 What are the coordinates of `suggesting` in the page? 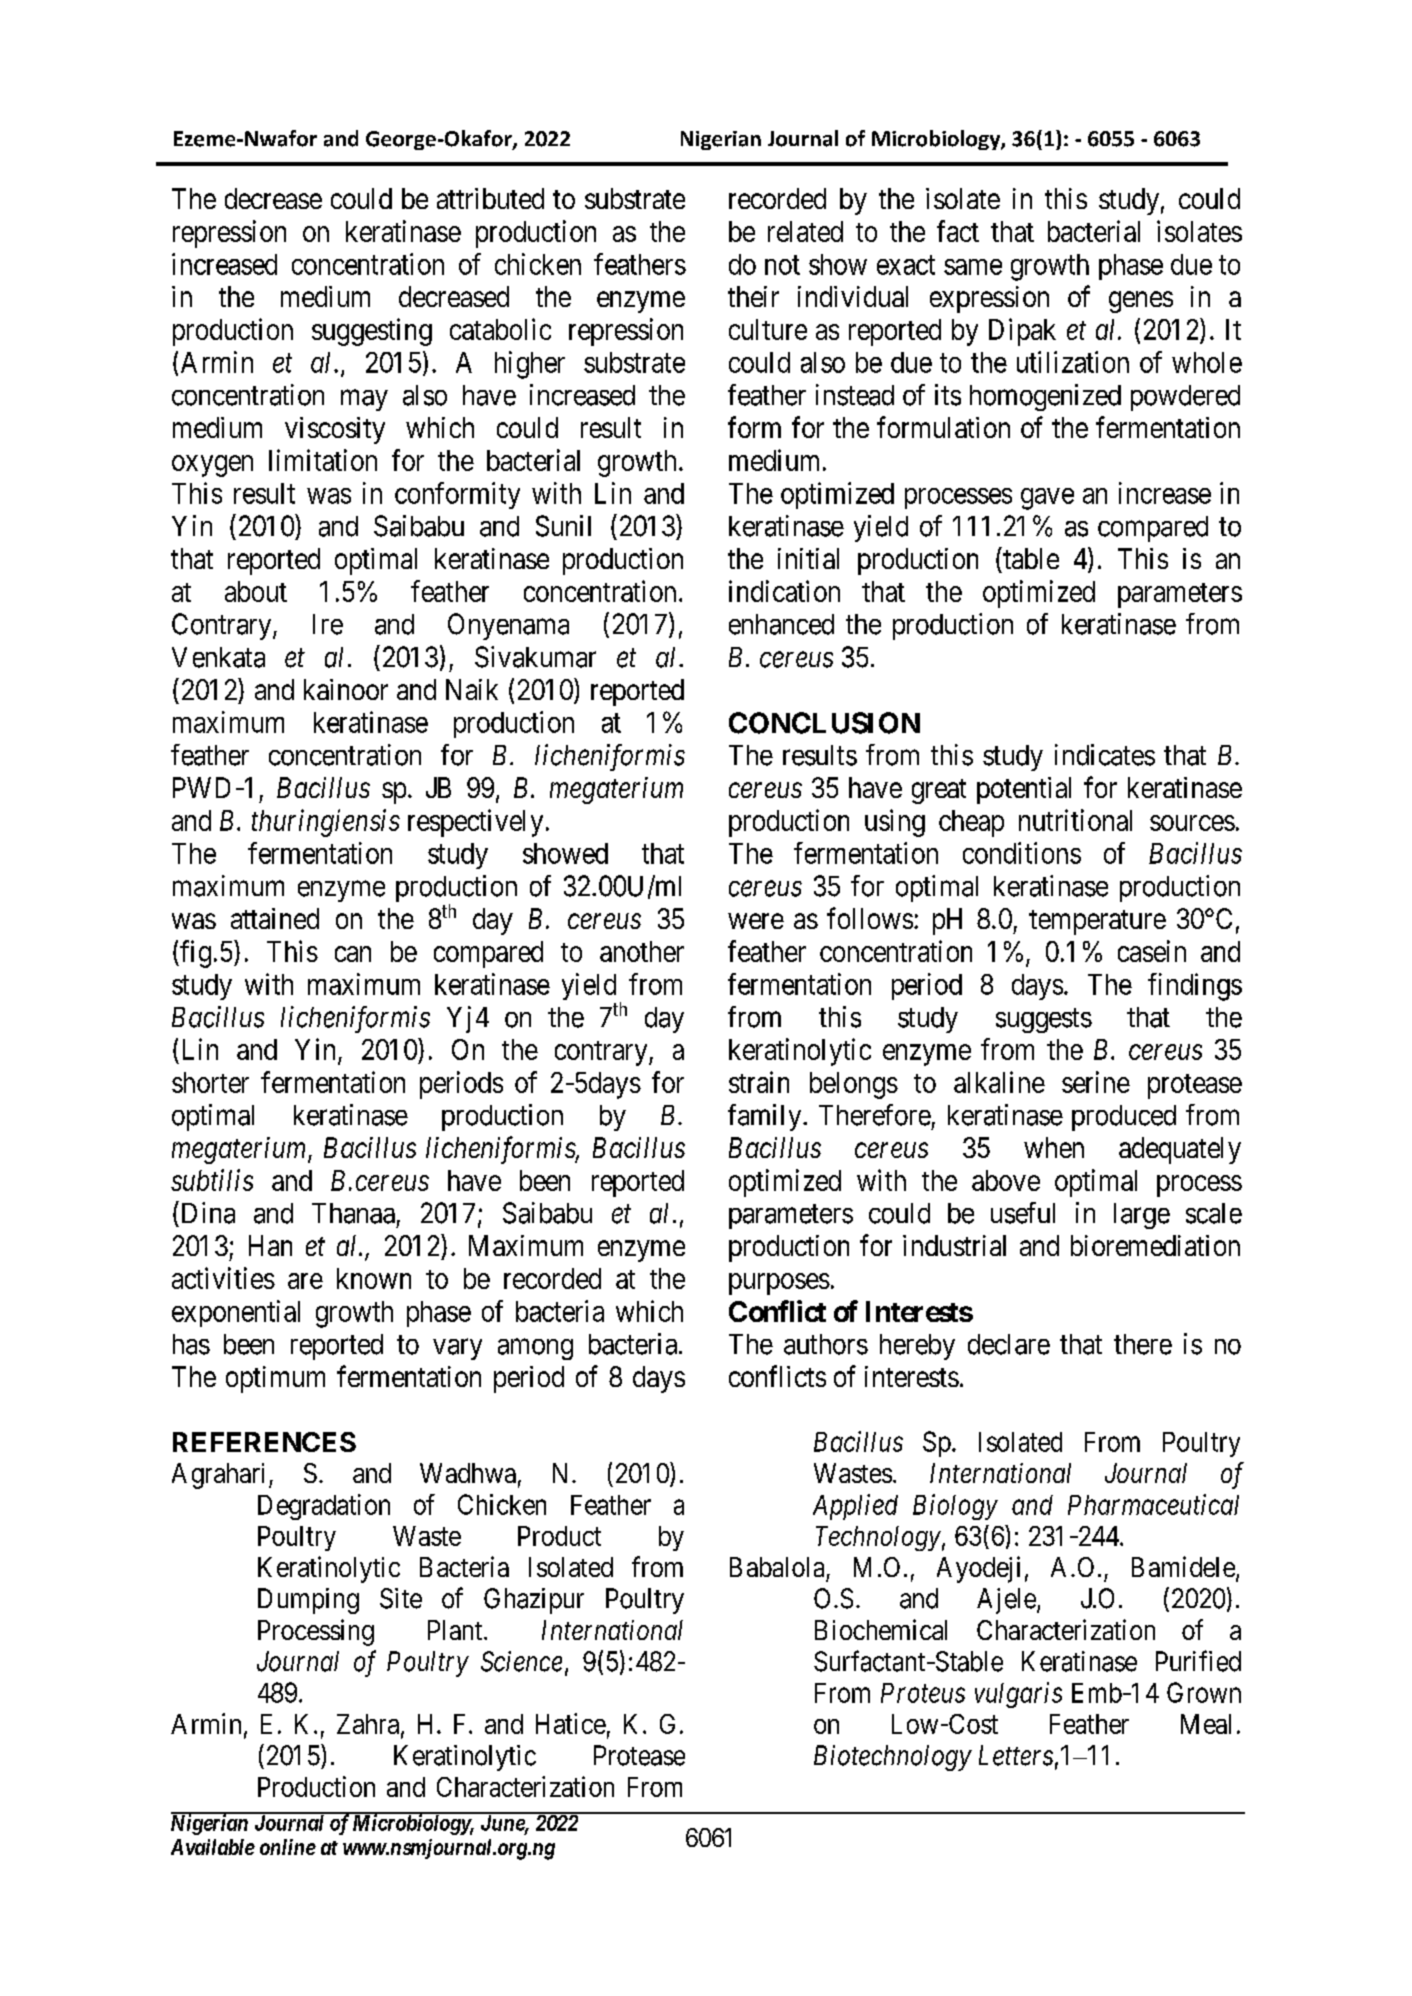 It's located at (372, 332).
